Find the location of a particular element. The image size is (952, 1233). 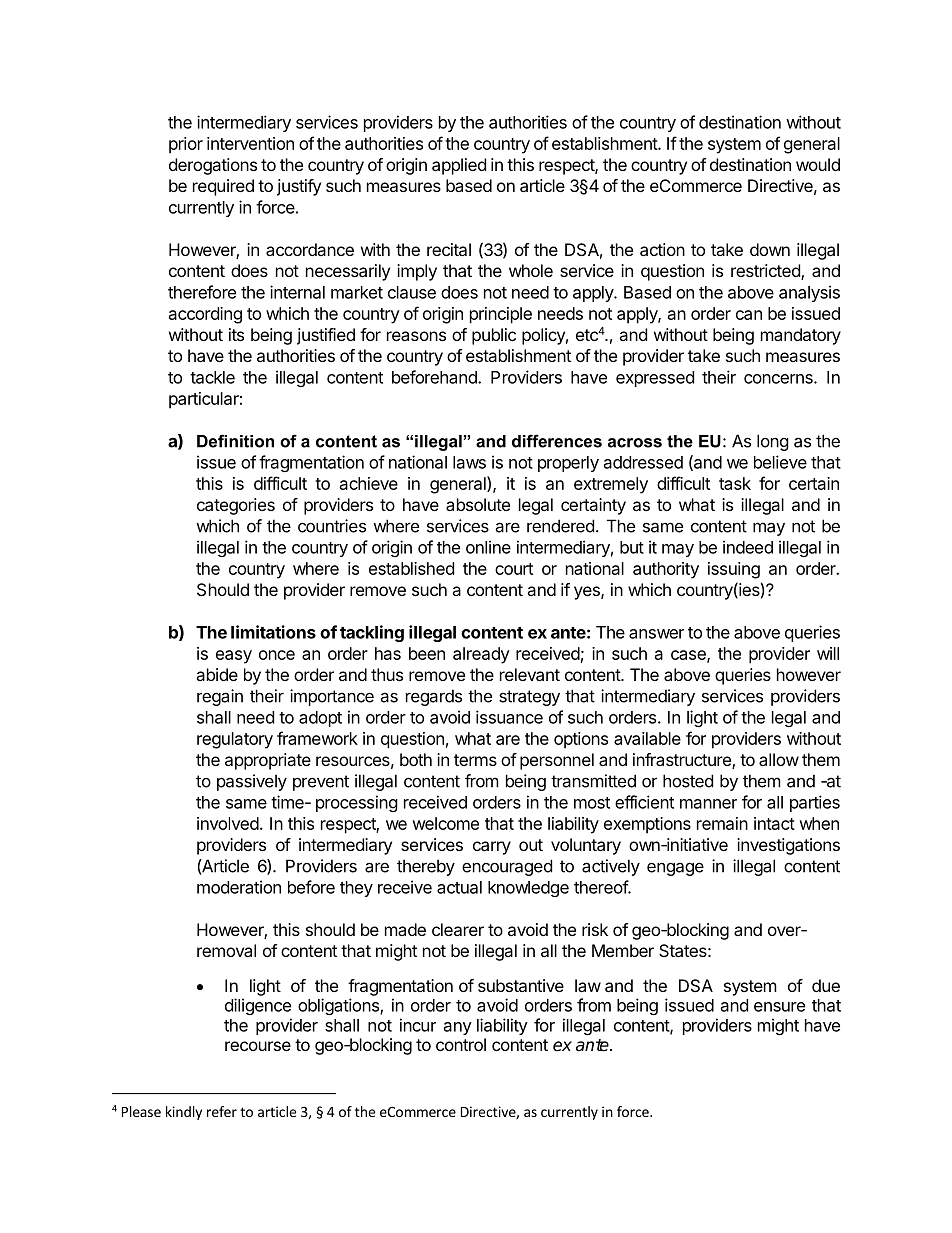

would is located at coordinates (818, 164).
